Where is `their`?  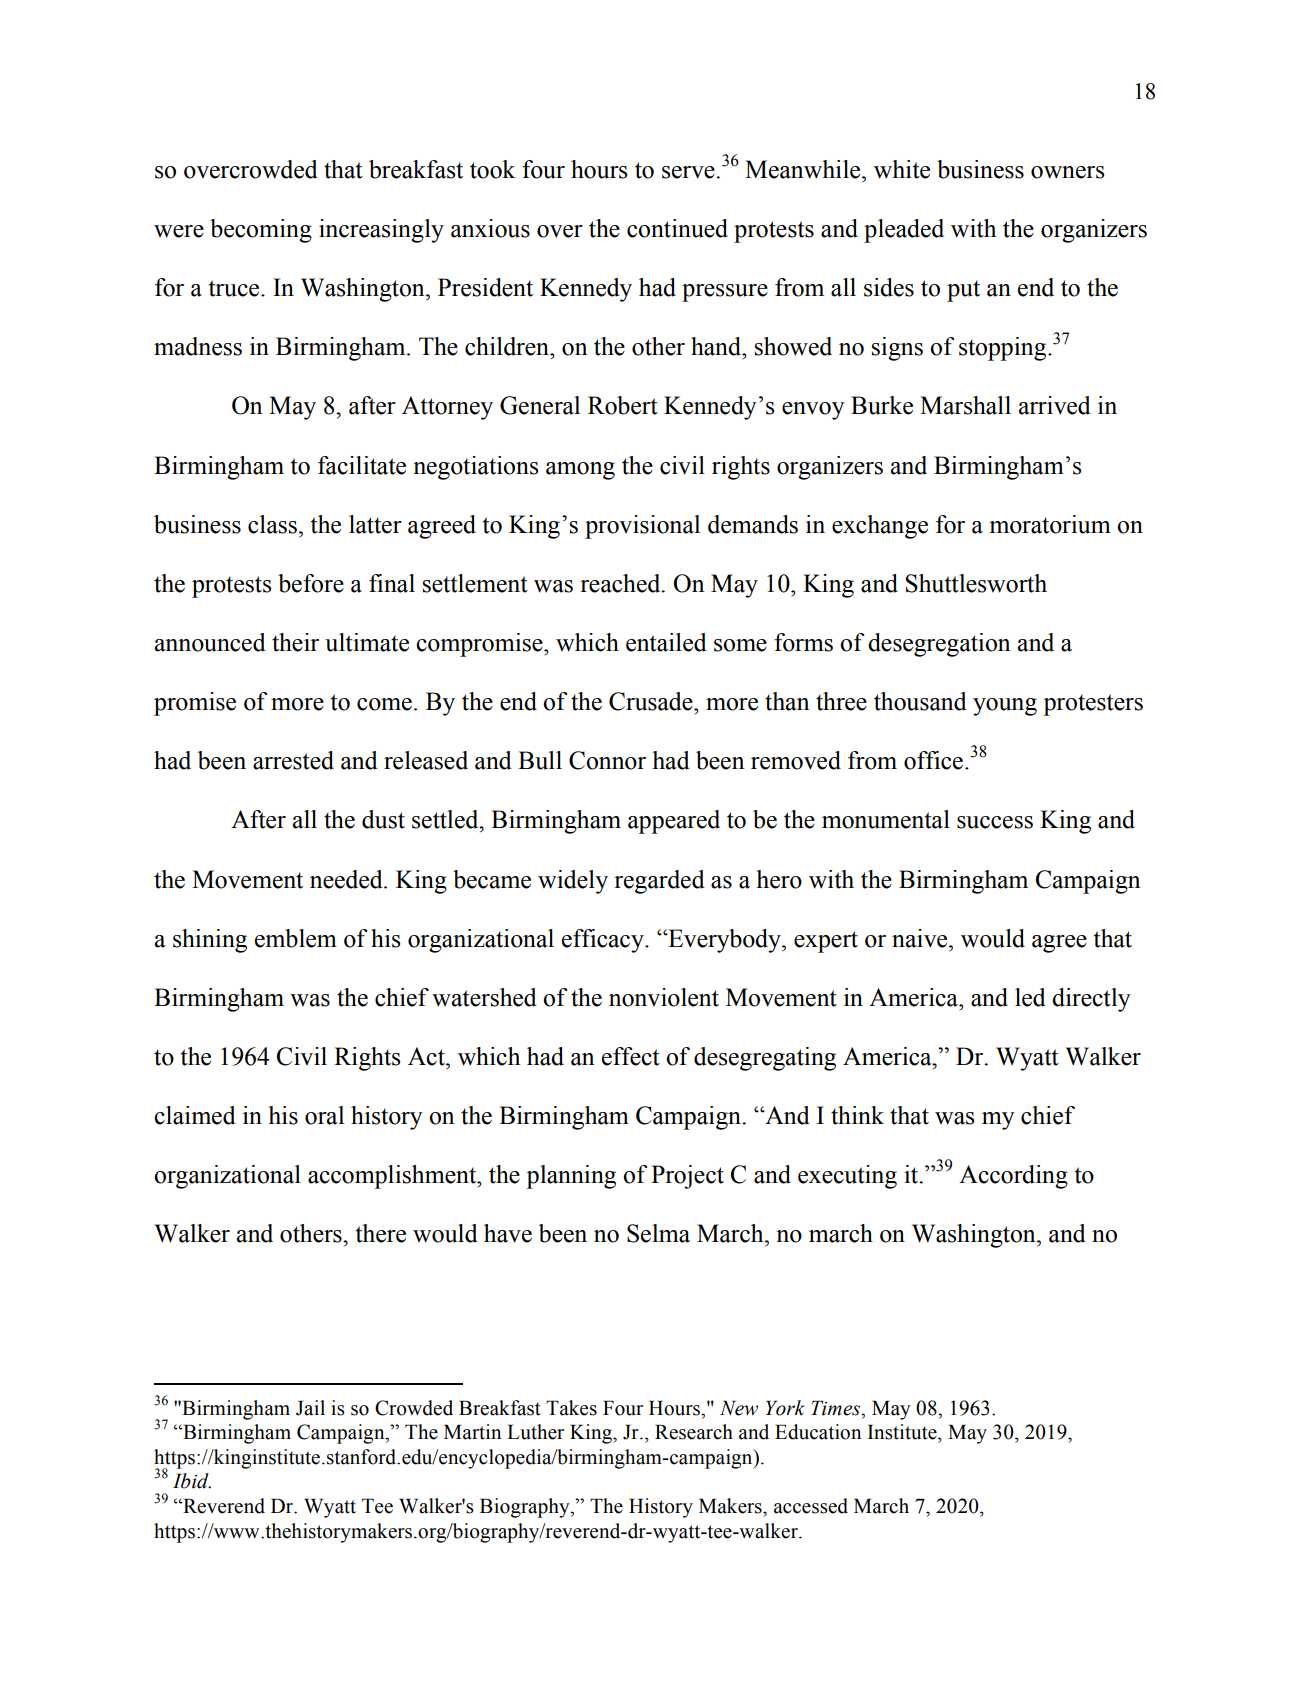
their is located at coordinates (295, 642).
